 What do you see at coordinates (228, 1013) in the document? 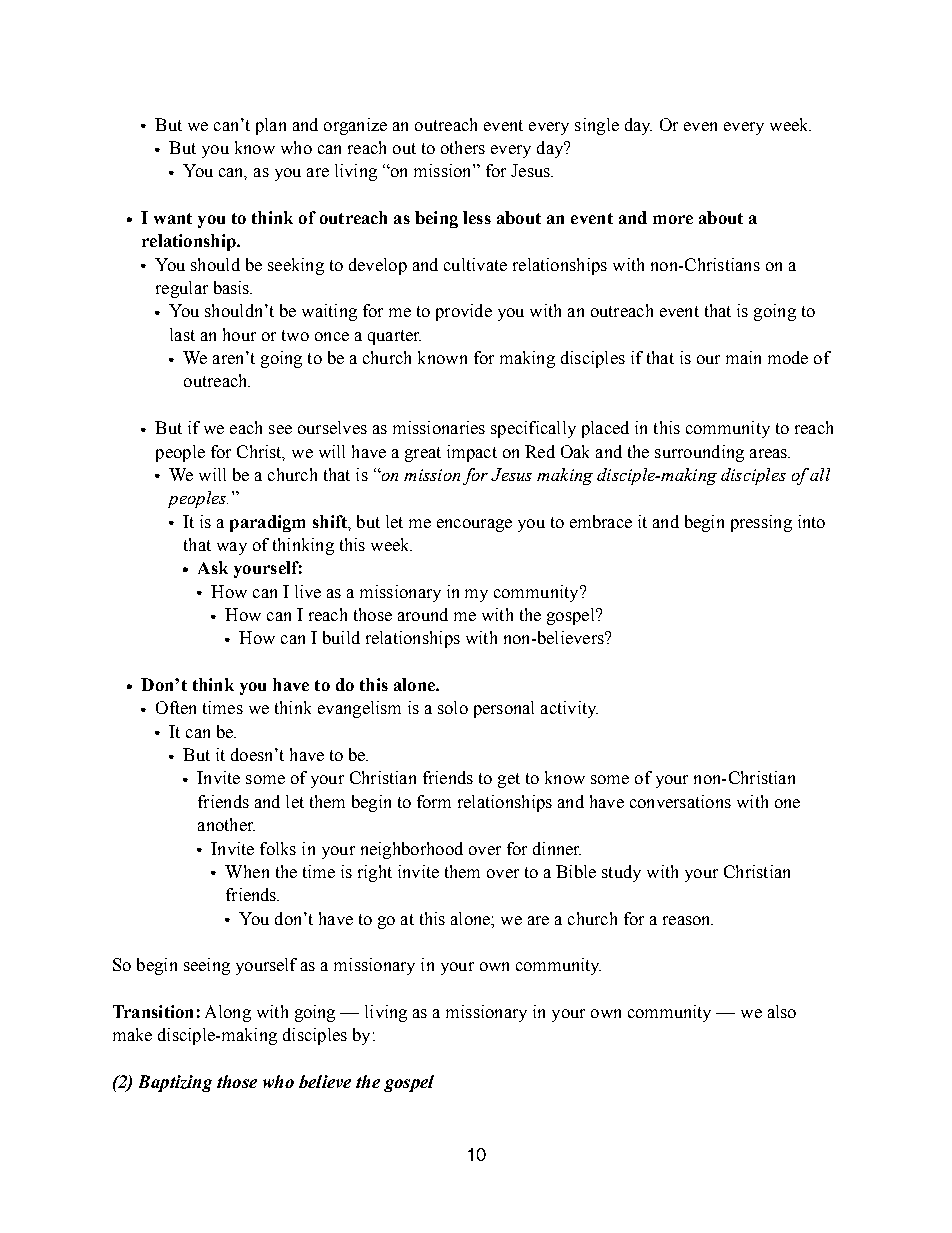
I see `Along` at bounding box center [228, 1013].
